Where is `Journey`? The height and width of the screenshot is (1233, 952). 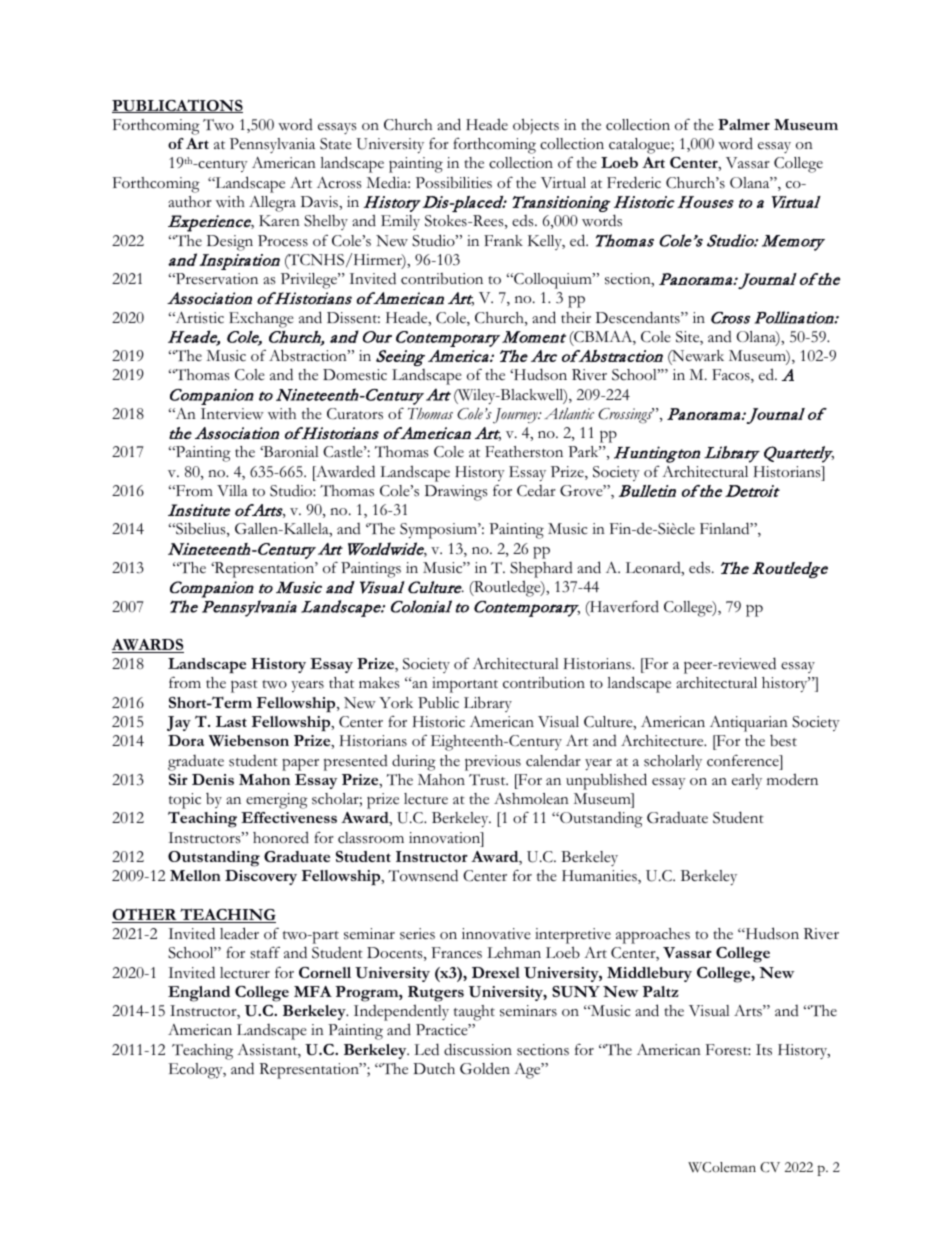
Journey is located at coordinates (516, 416).
